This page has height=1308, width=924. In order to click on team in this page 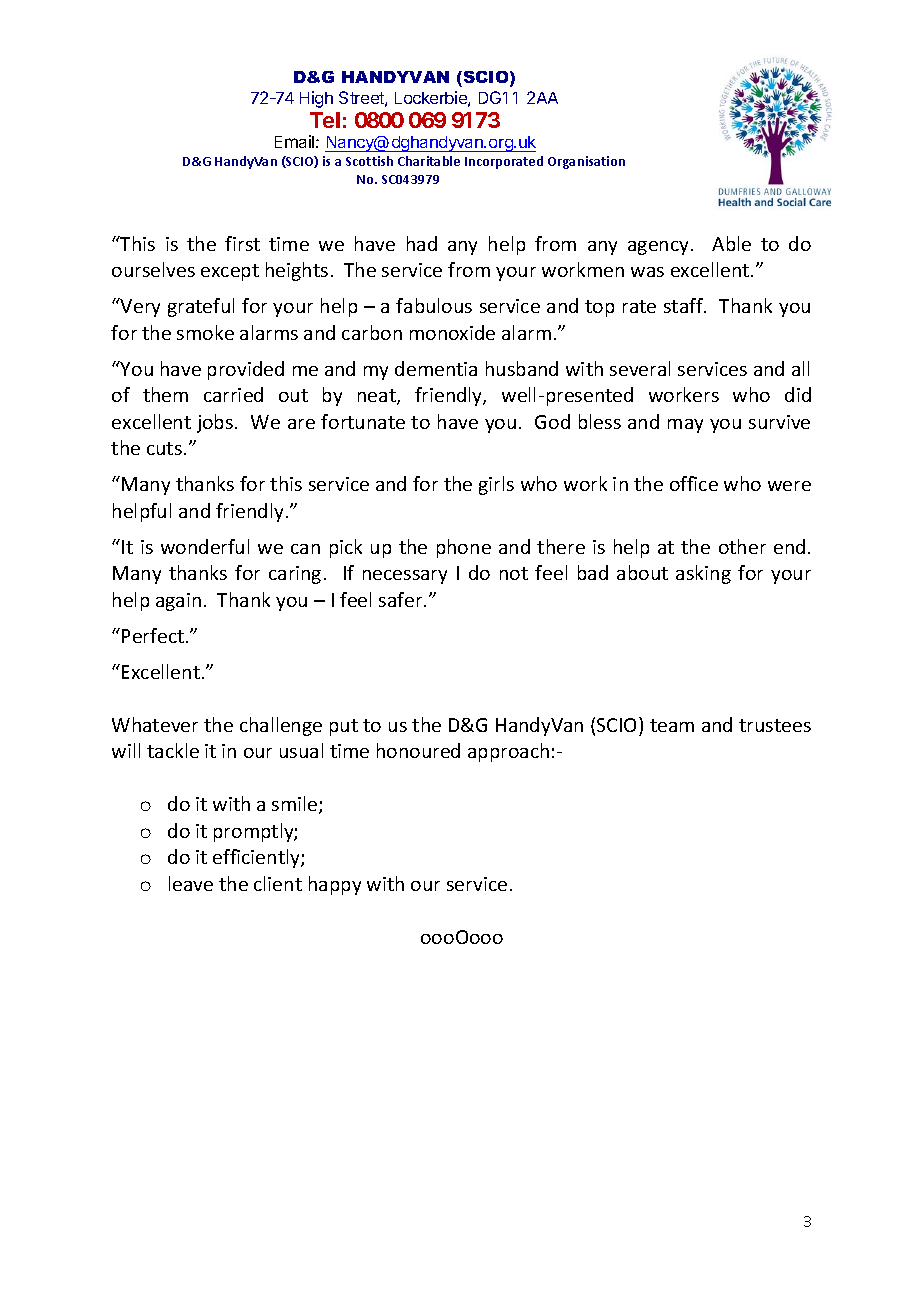, I will do `click(672, 725)`.
